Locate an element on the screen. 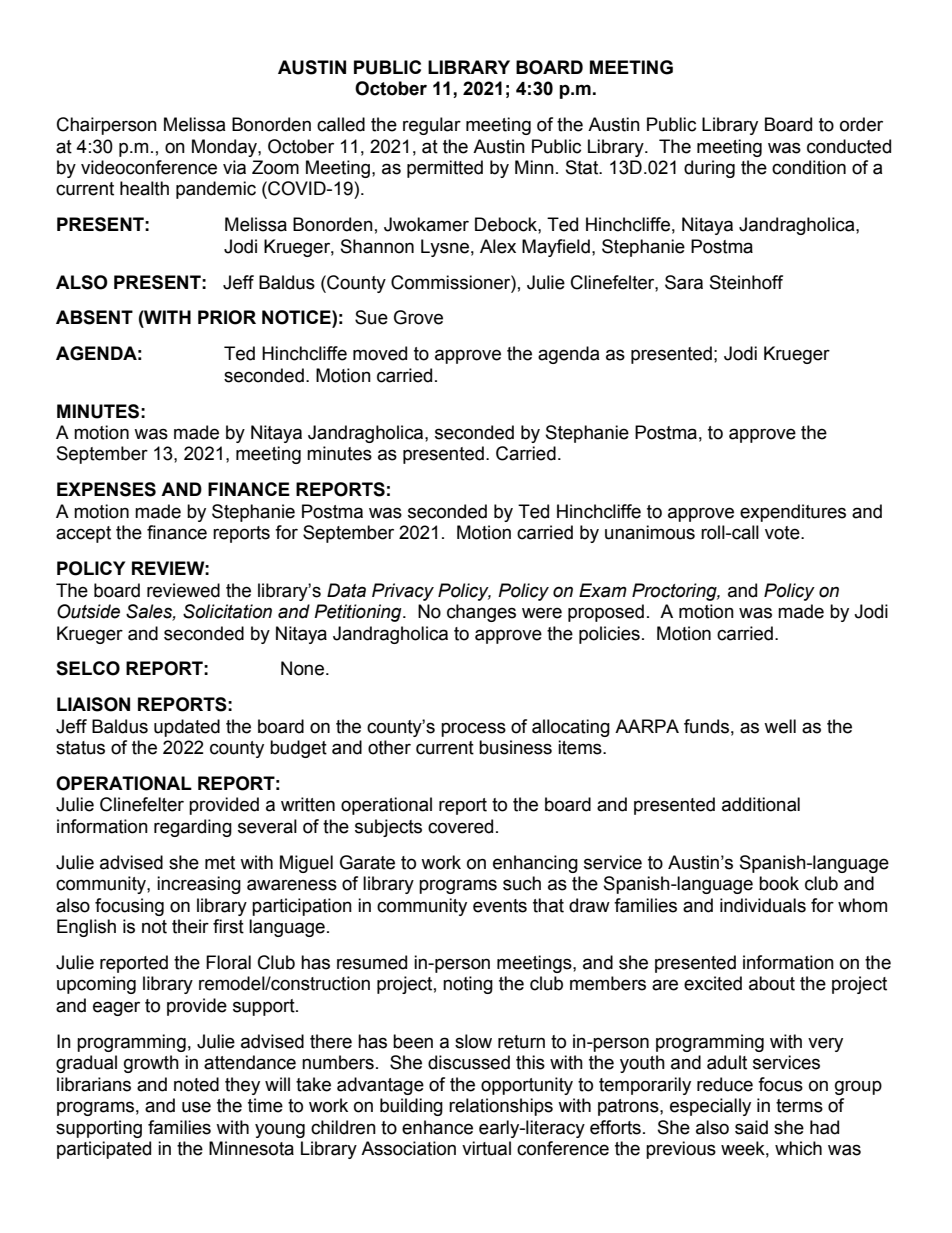  Privacy is located at coordinates (403, 592).
